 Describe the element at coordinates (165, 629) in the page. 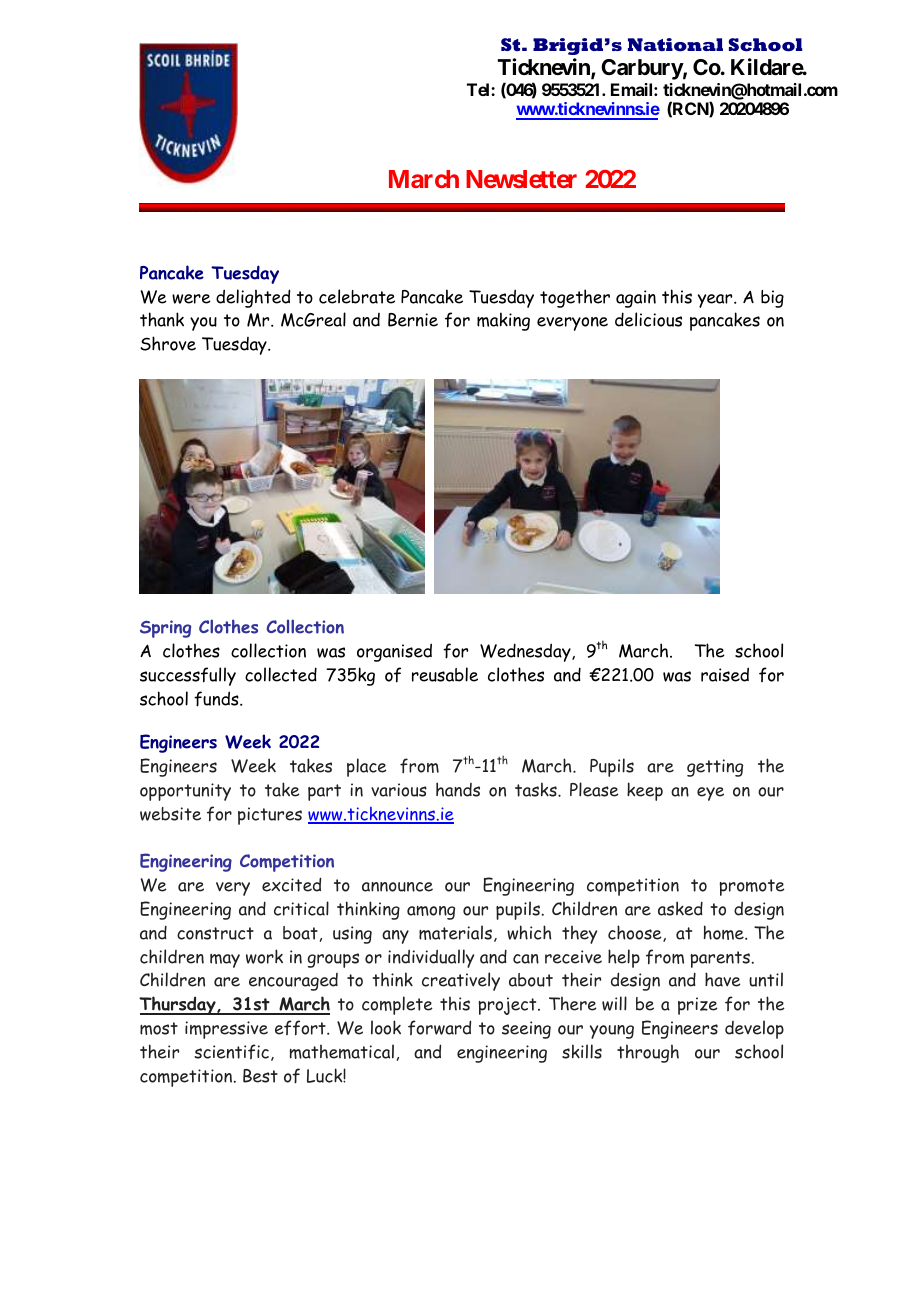

I see `Spring` at that location.
